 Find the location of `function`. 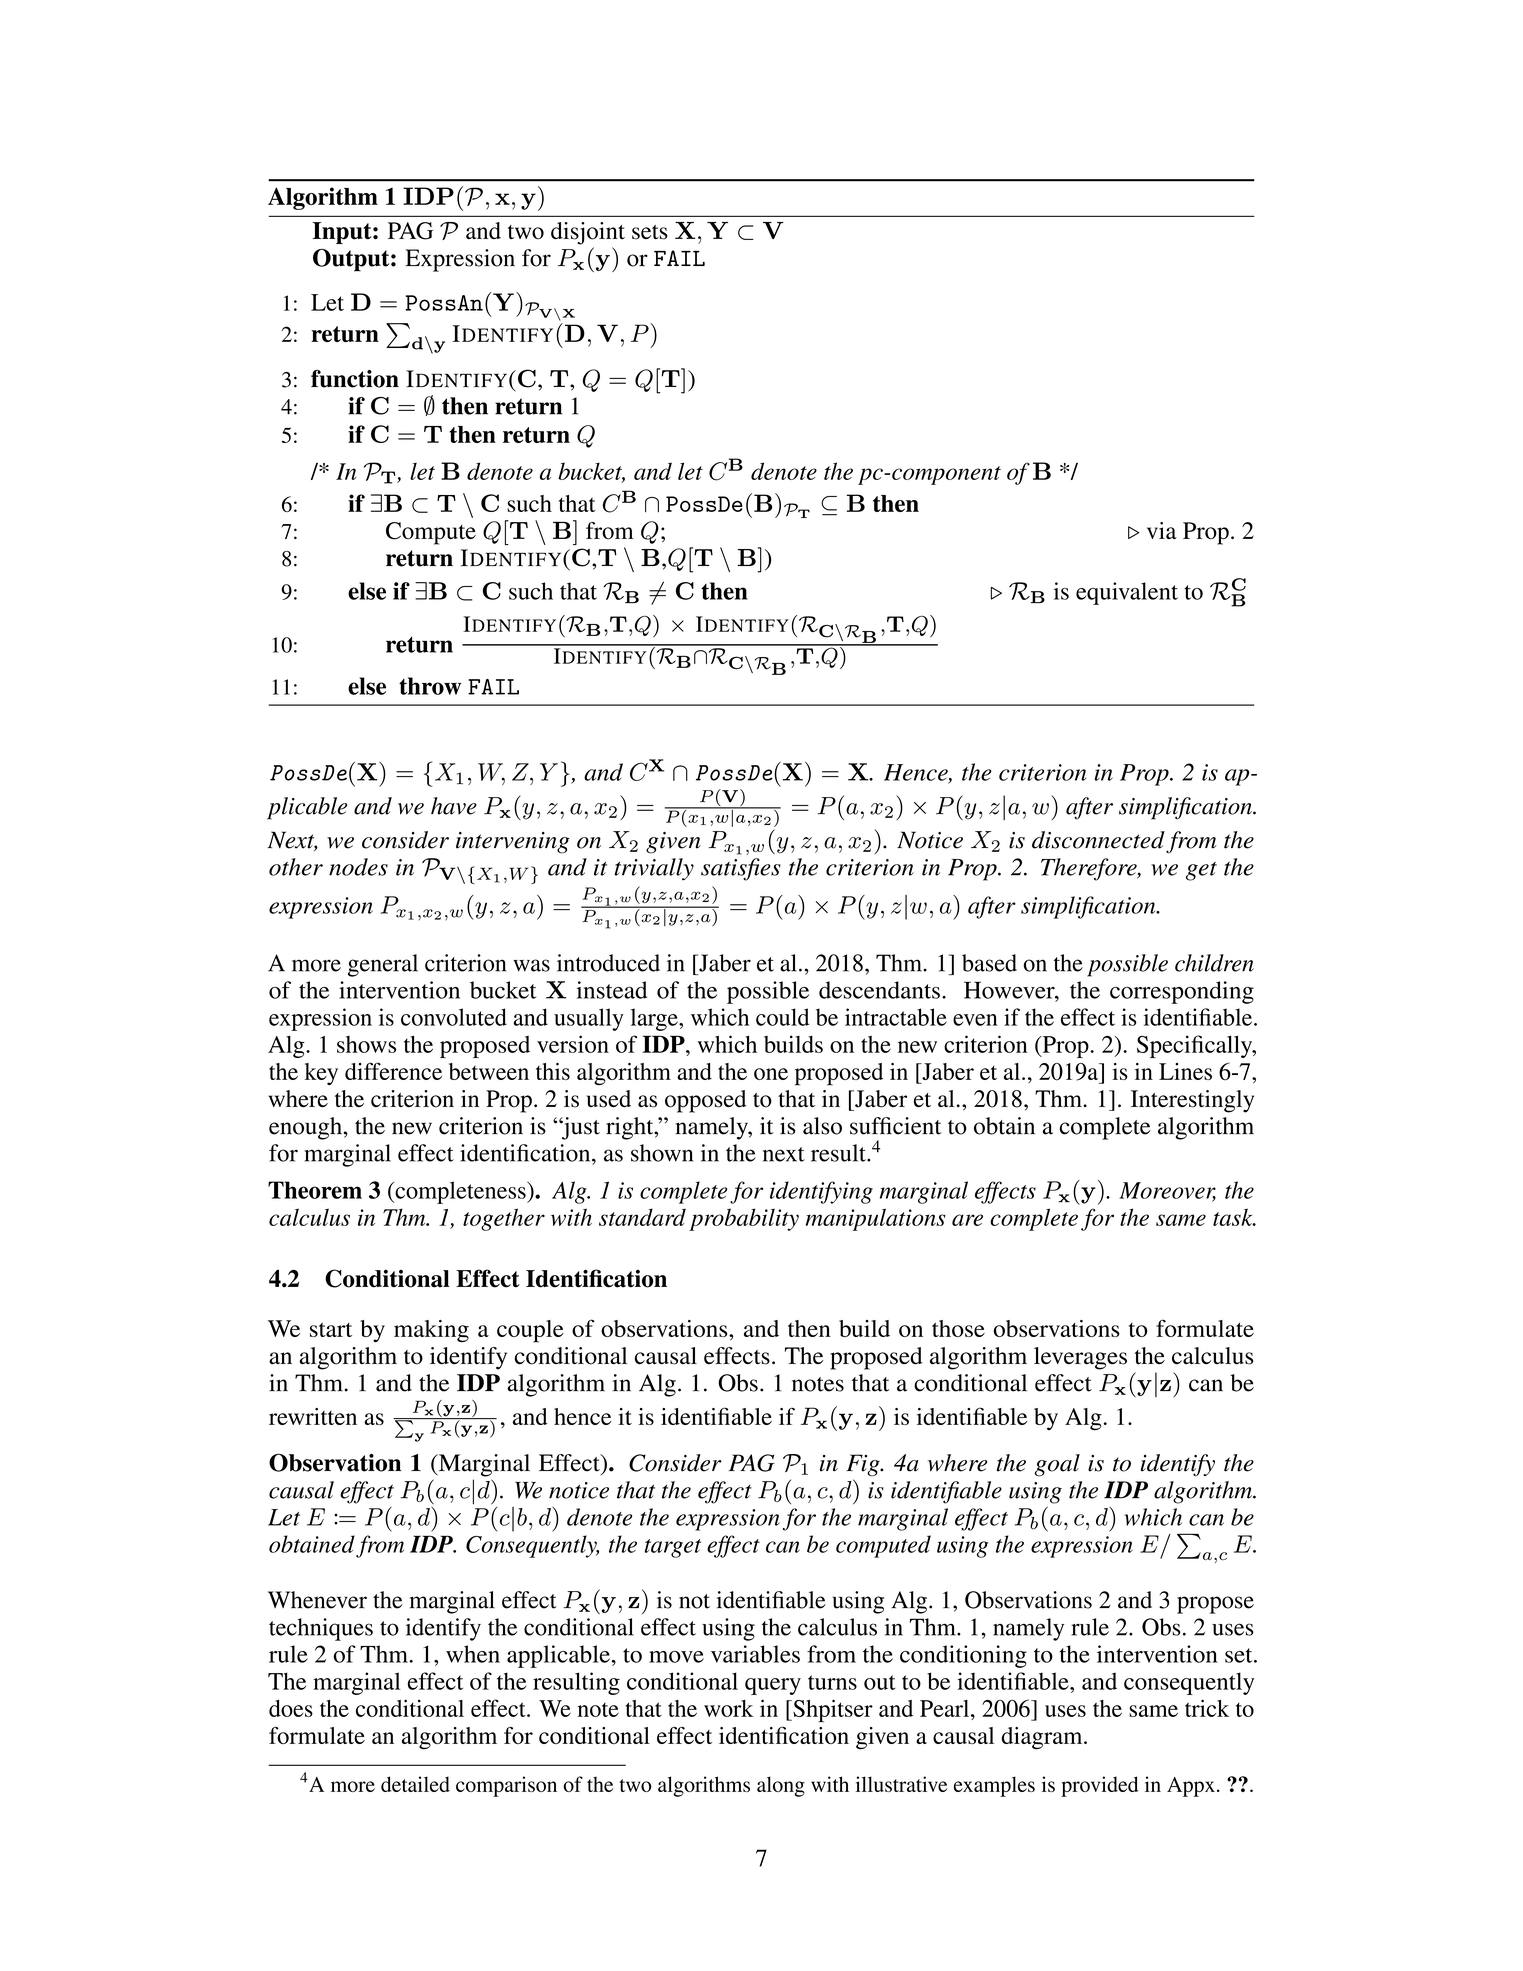

function is located at coordinates (355, 379).
